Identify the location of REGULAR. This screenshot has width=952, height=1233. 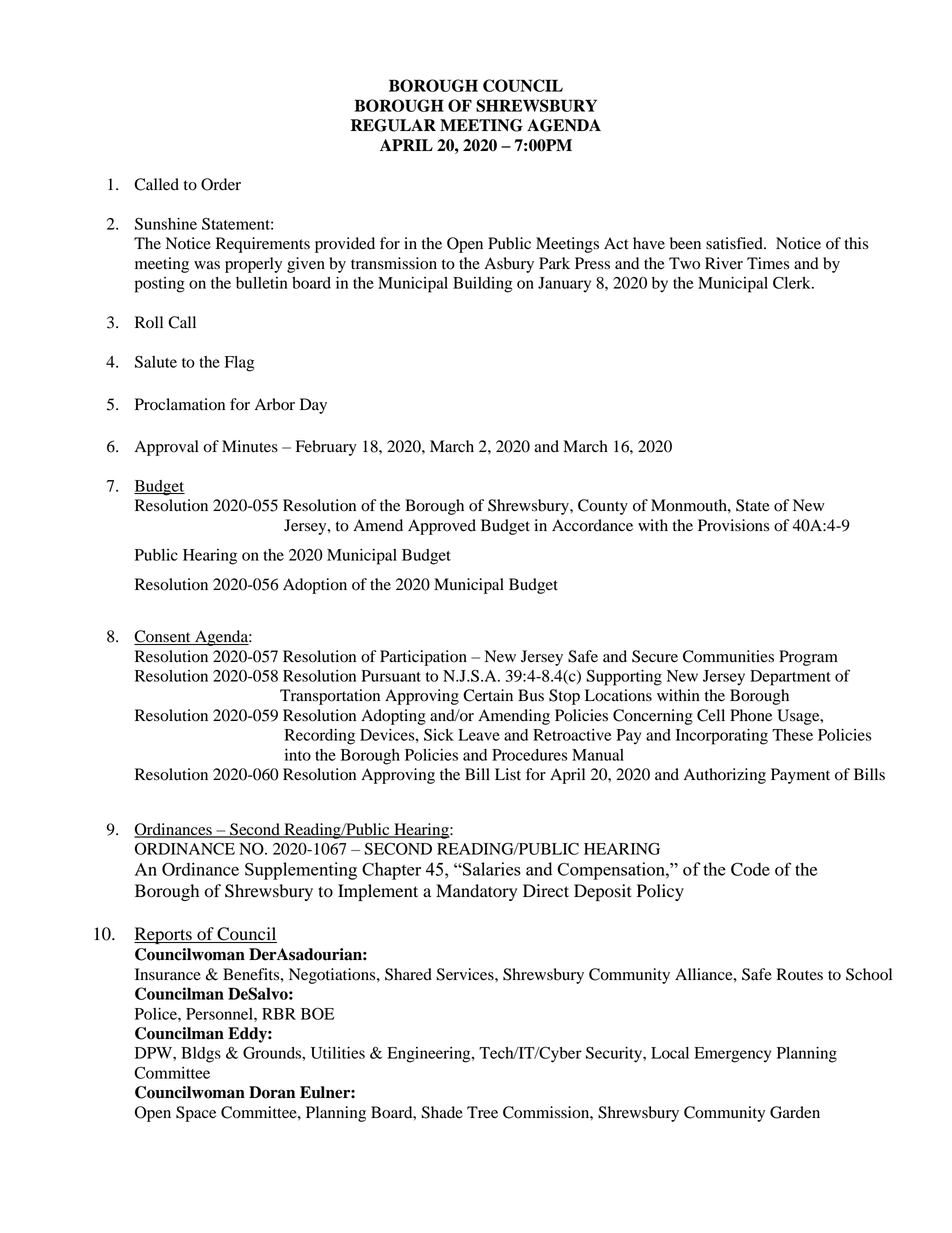
(393, 125).
